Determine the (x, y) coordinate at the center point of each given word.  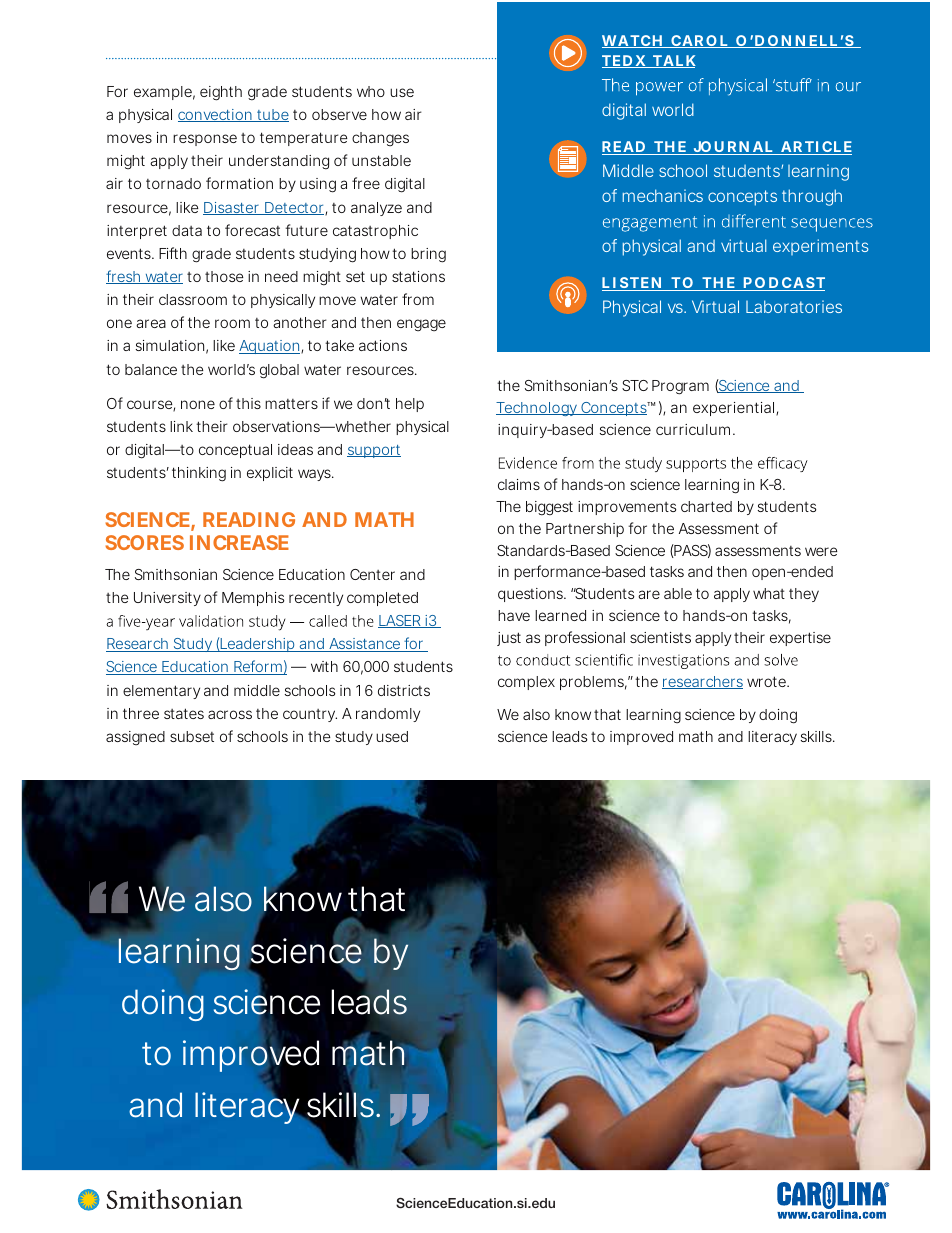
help (410, 405)
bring (428, 255)
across (230, 714)
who (371, 91)
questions (532, 595)
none (198, 404)
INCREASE (239, 542)
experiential (735, 409)
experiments (821, 247)
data (187, 230)
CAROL (699, 41)
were (821, 551)
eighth (221, 93)
